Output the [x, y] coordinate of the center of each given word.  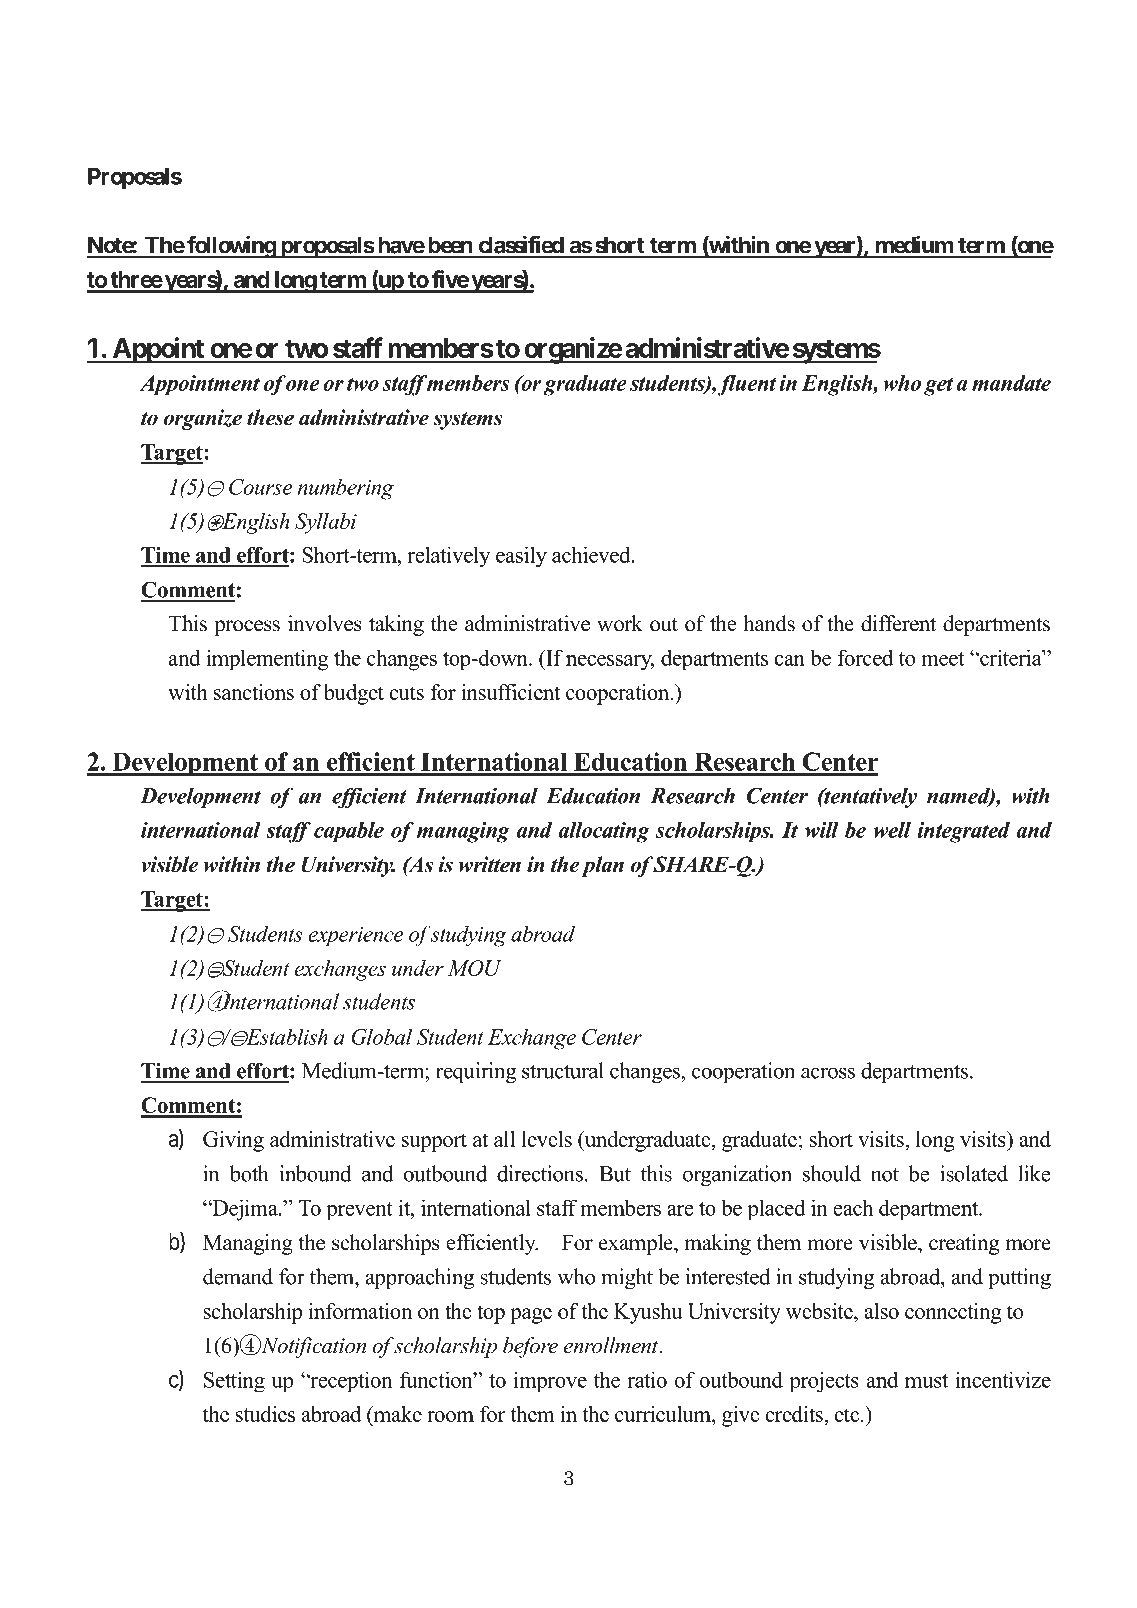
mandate [1011, 383]
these [270, 417]
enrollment [612, 1345]
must [926, 1381]
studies [265, 1414]
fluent [747, 385]
